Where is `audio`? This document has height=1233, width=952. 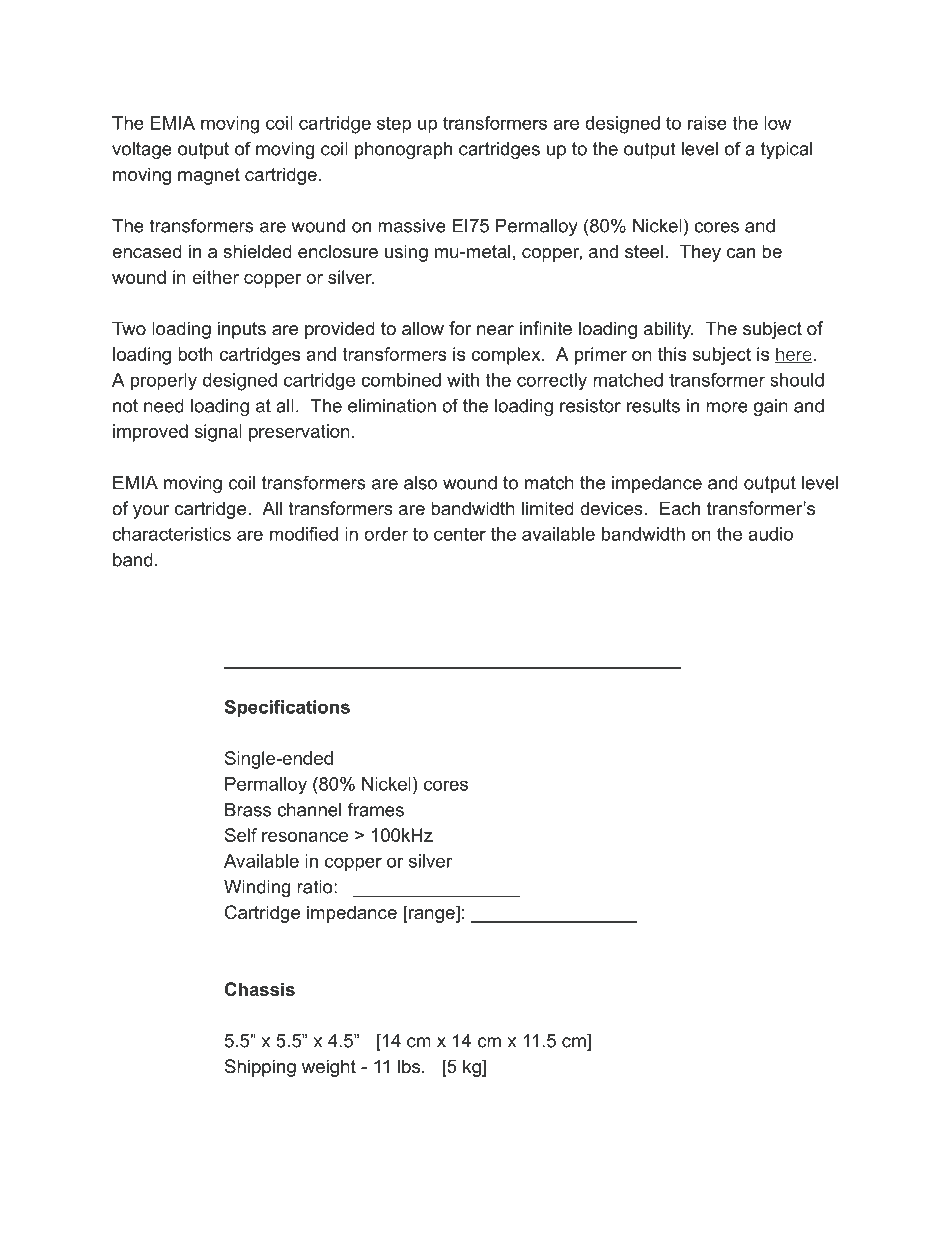
audio is located at coordinates (770, 534).
